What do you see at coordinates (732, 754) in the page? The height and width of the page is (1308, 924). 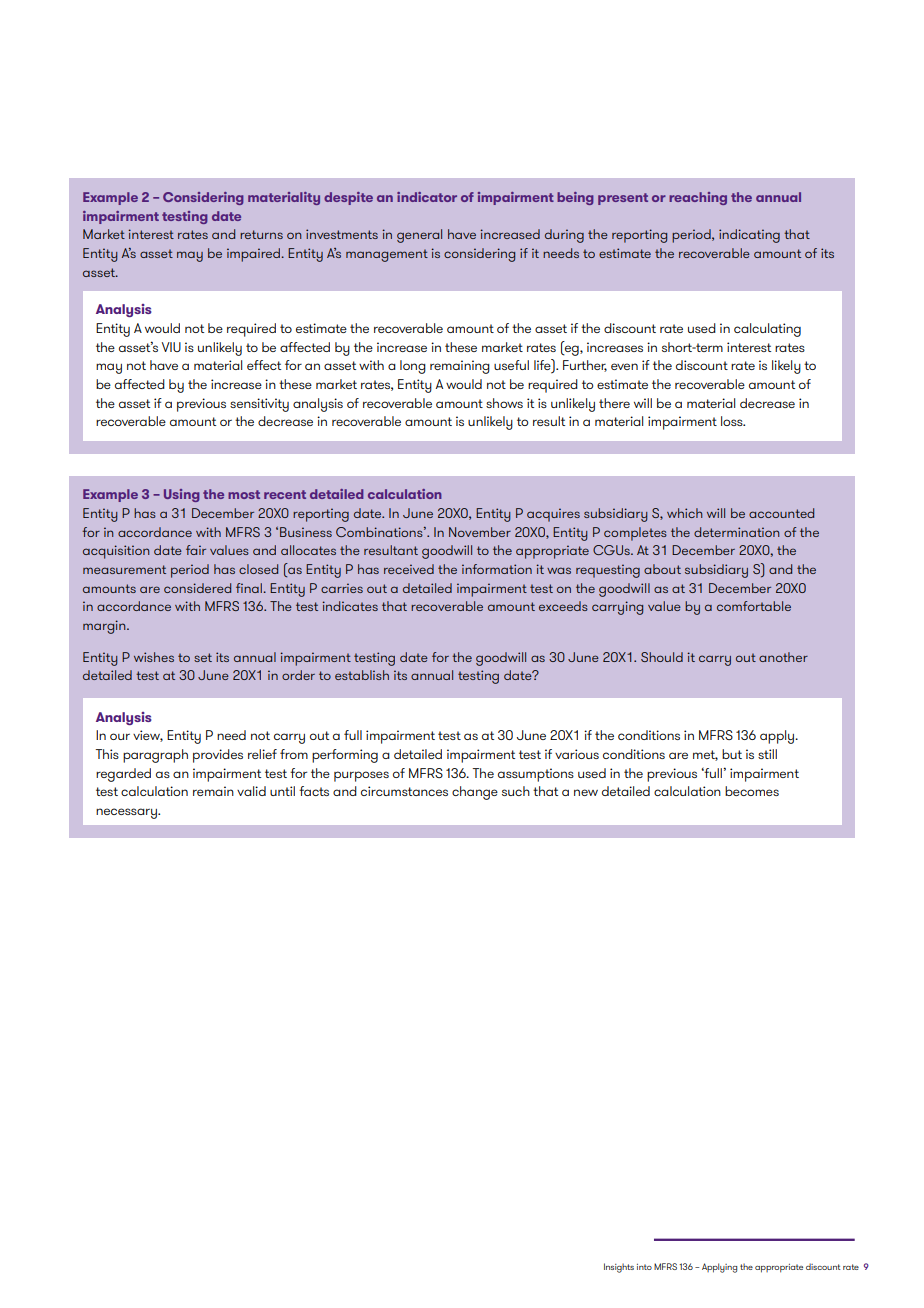 I see `but` at bounding box center [732, 754].
